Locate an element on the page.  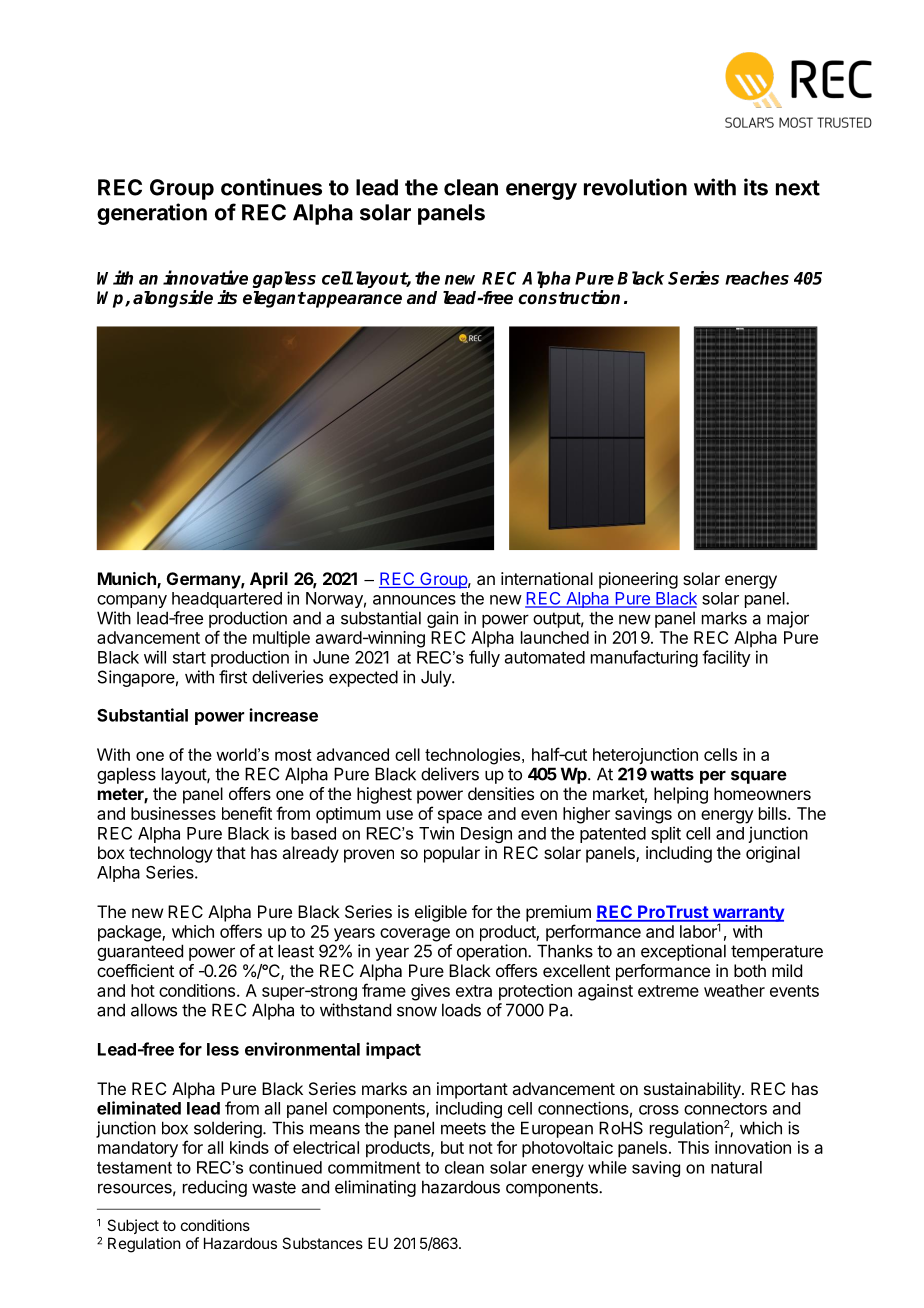
July is located at coordinates (437, 678).
